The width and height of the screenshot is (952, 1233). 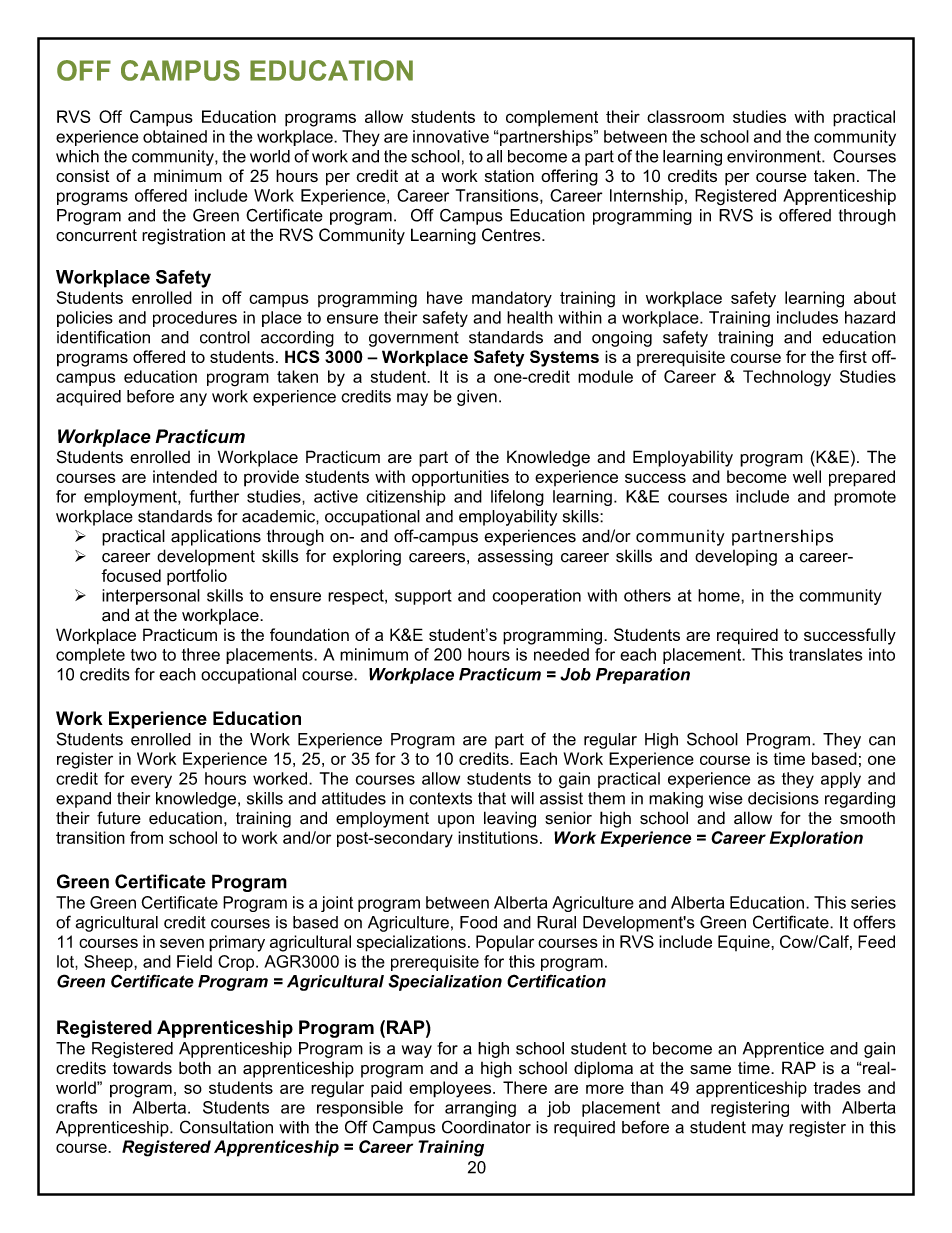 What do you see at coordinates (216, 537) in the screenshot?
I see `applications` at bounding box center [216, 537].
